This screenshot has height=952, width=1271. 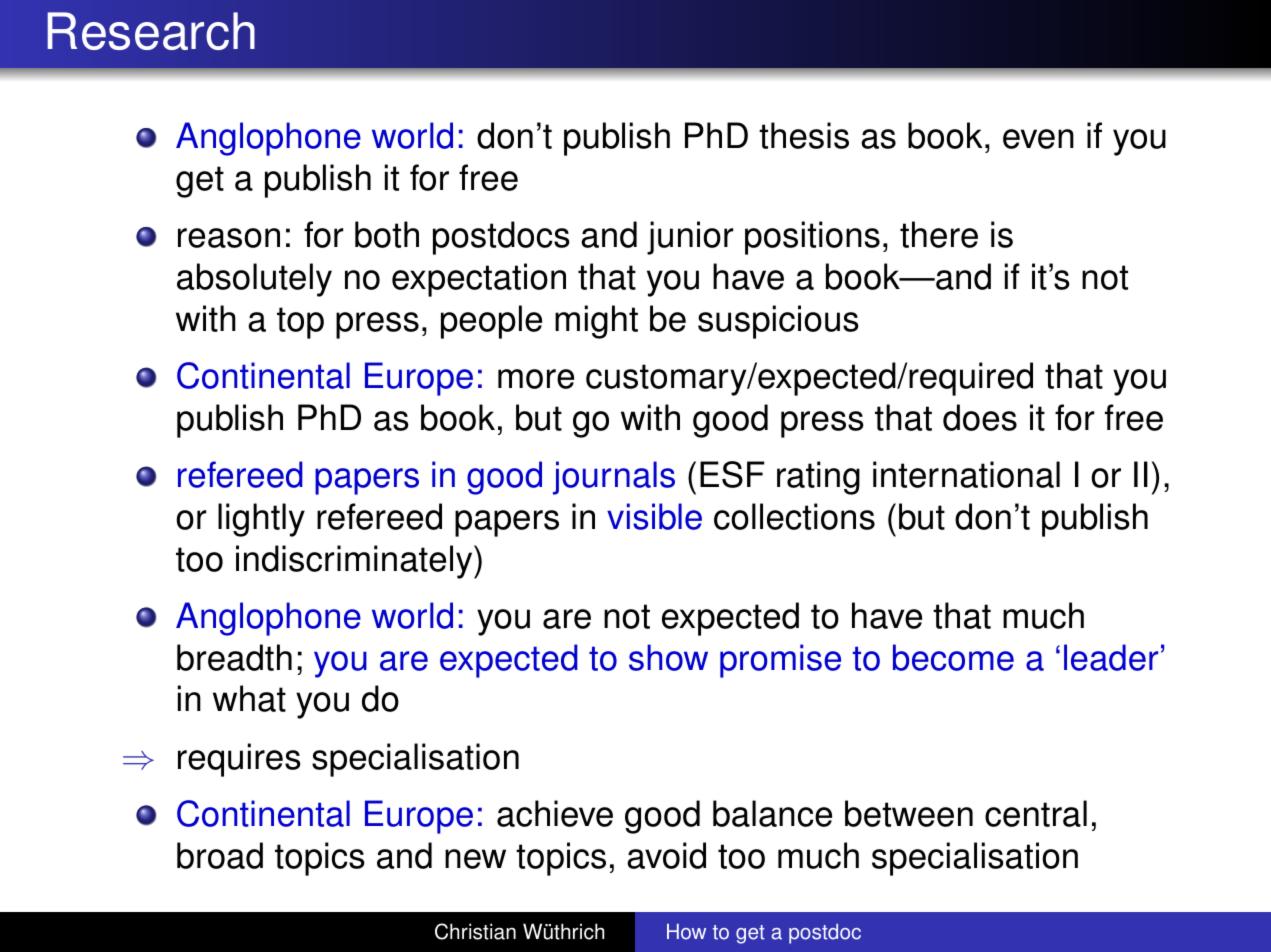 What do you see at coordinates (261, 520) in the screenshot?
I see `lightly` at bounding box center [261, 520].
